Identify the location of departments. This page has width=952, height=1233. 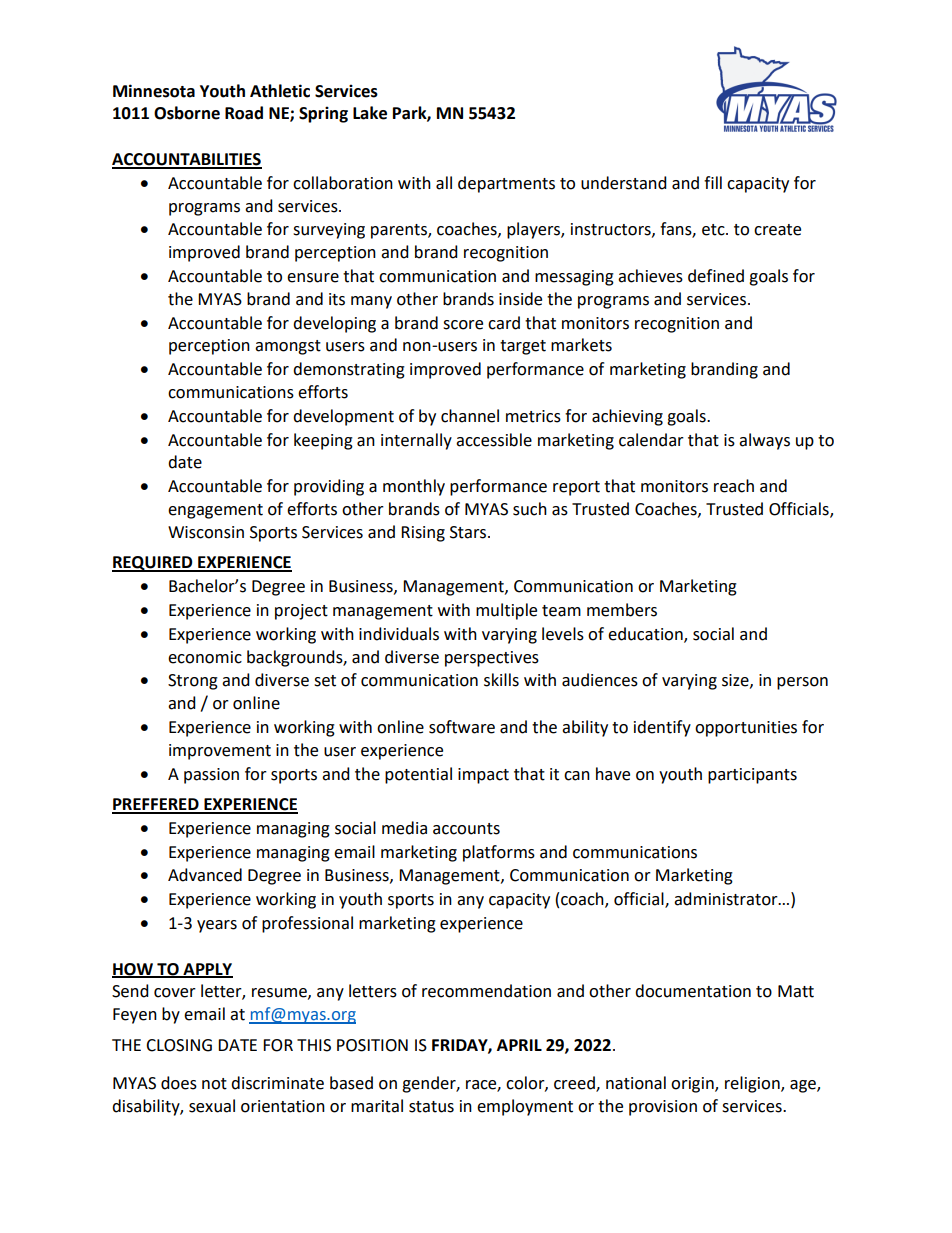
(506, 184).
